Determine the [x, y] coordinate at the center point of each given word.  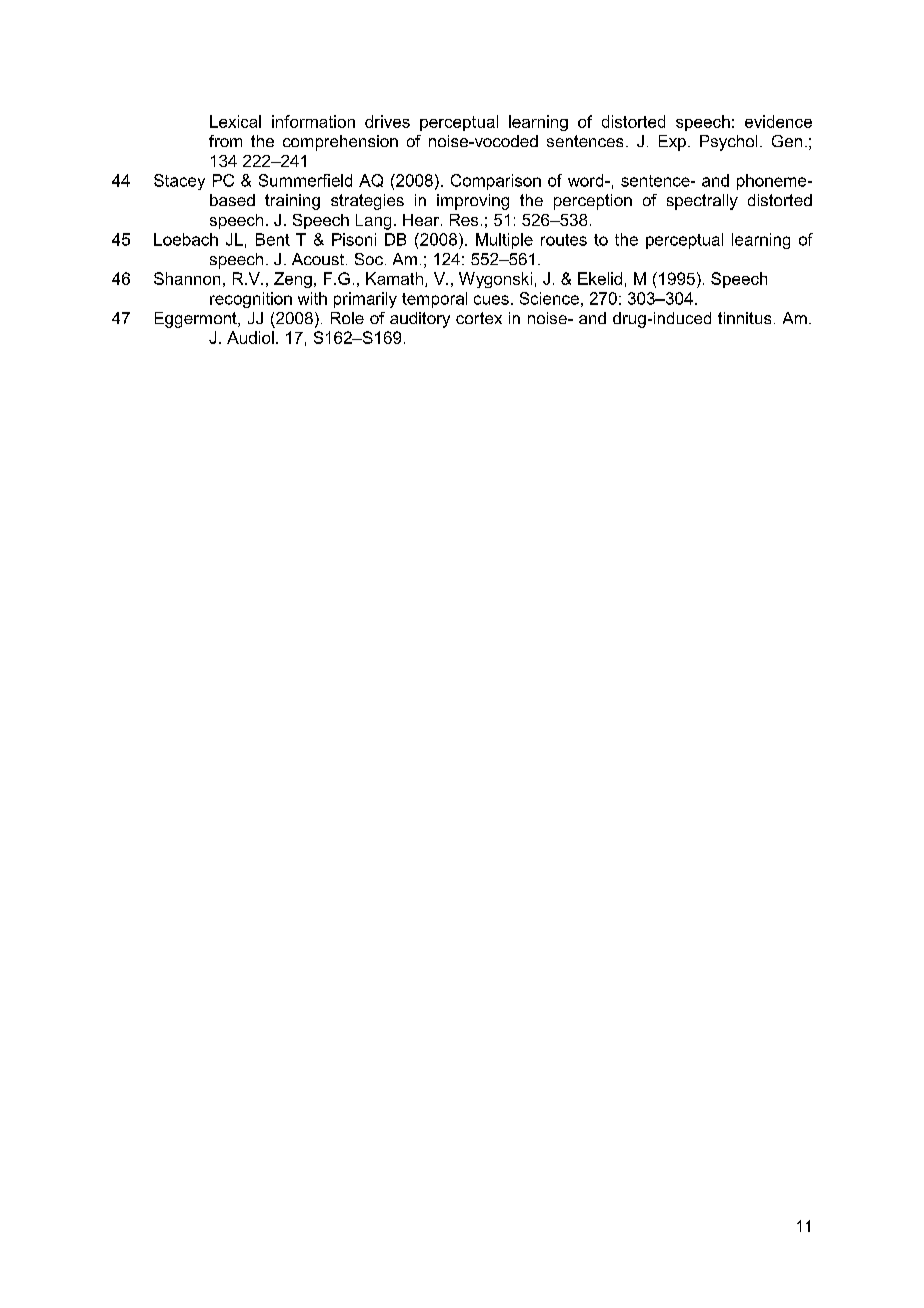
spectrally [702, 202]
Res [464, 220]
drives [387, 121]
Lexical [235, 121]
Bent [273, 239]
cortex [479, 318]
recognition [251, 300]
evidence [778, 121]
